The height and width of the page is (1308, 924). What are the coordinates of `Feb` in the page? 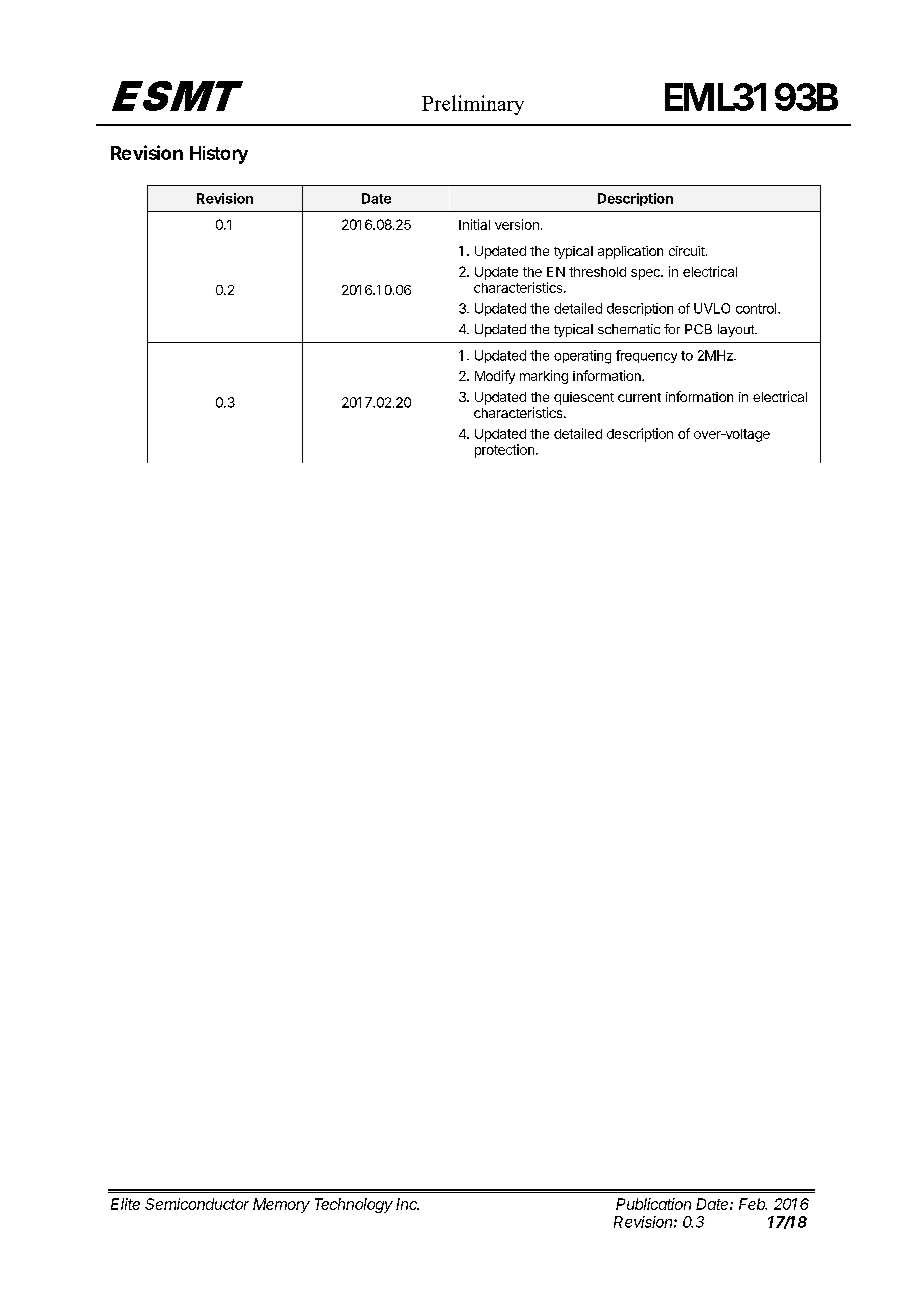 It's located at (753, 1204).
